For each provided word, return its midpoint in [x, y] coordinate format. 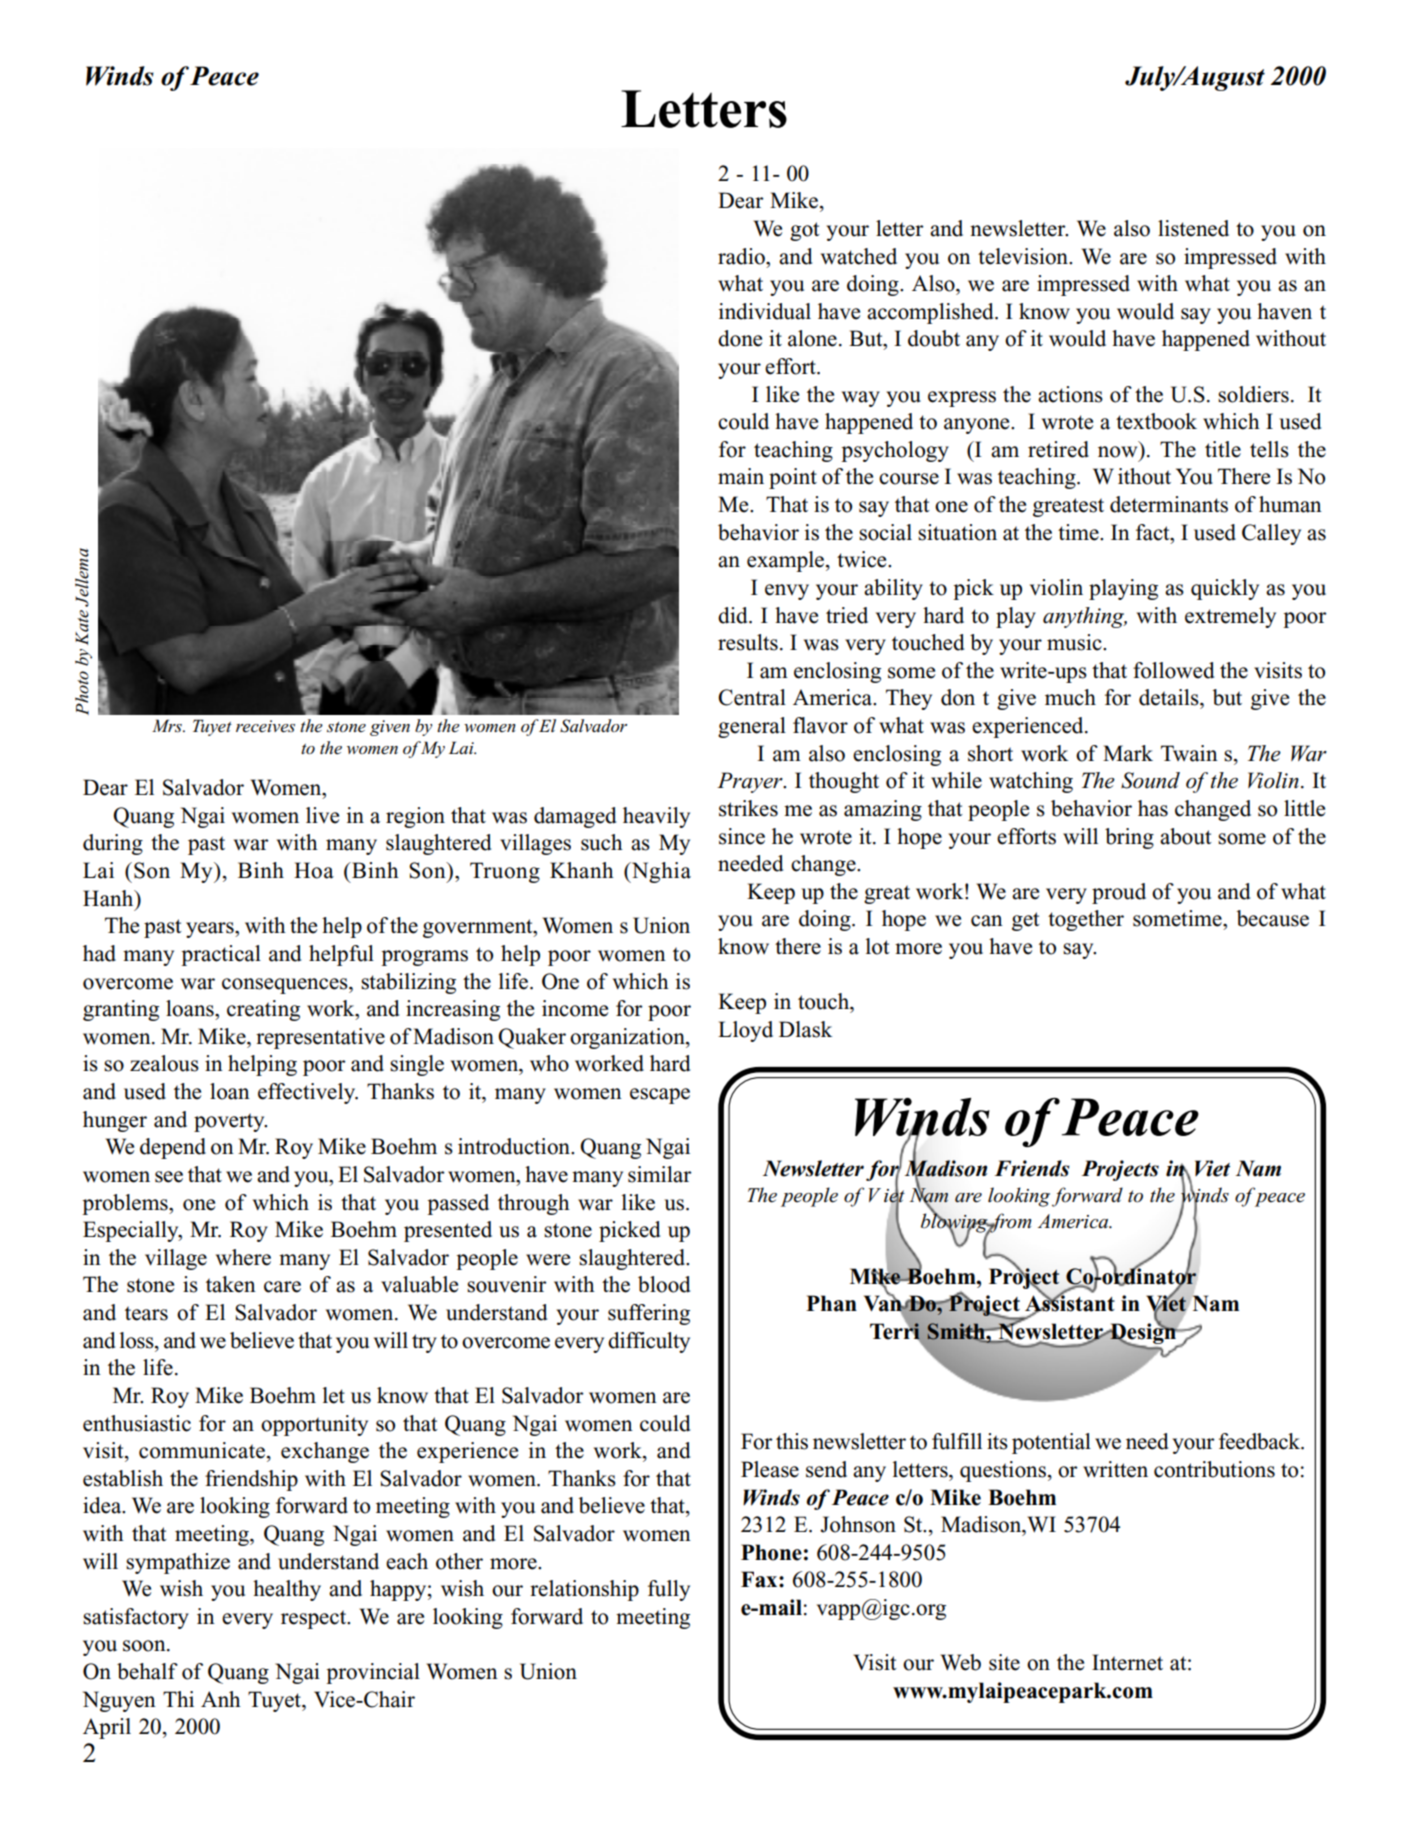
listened [1193, 228]
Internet [1127, 1662]
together [1086, 920]
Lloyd [745, 1031]
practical [221, 955]
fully [669, 1590]
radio [742, 256]
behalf [147, 1671]
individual [765, 311]
